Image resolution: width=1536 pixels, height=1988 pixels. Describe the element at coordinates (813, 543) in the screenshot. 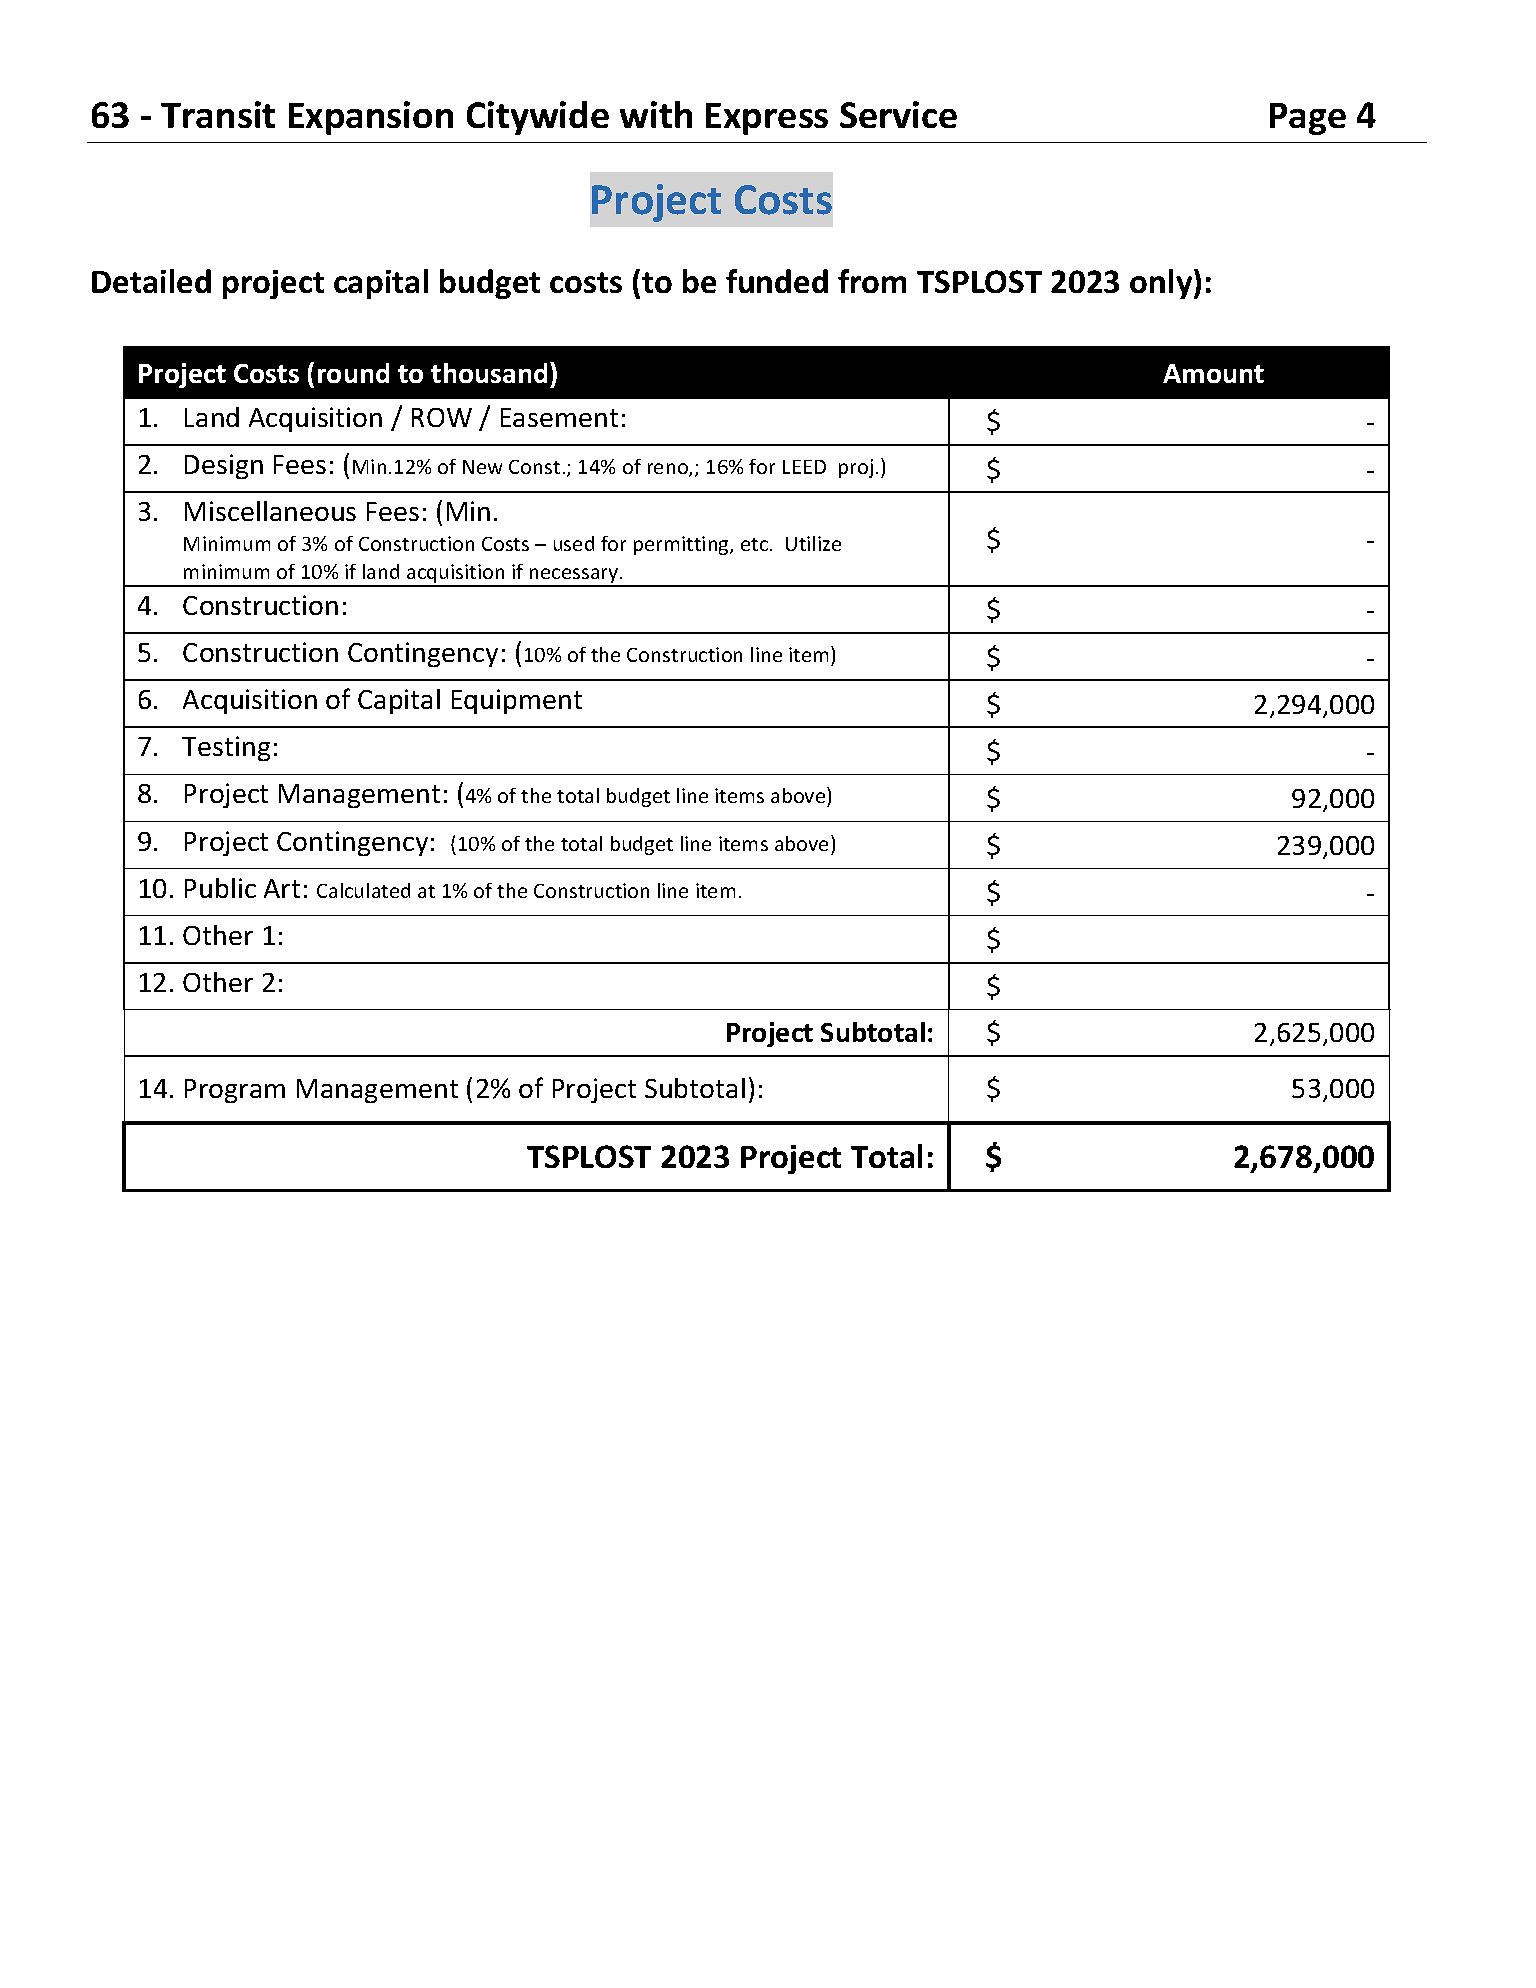

I see `Utilize` at that location.
